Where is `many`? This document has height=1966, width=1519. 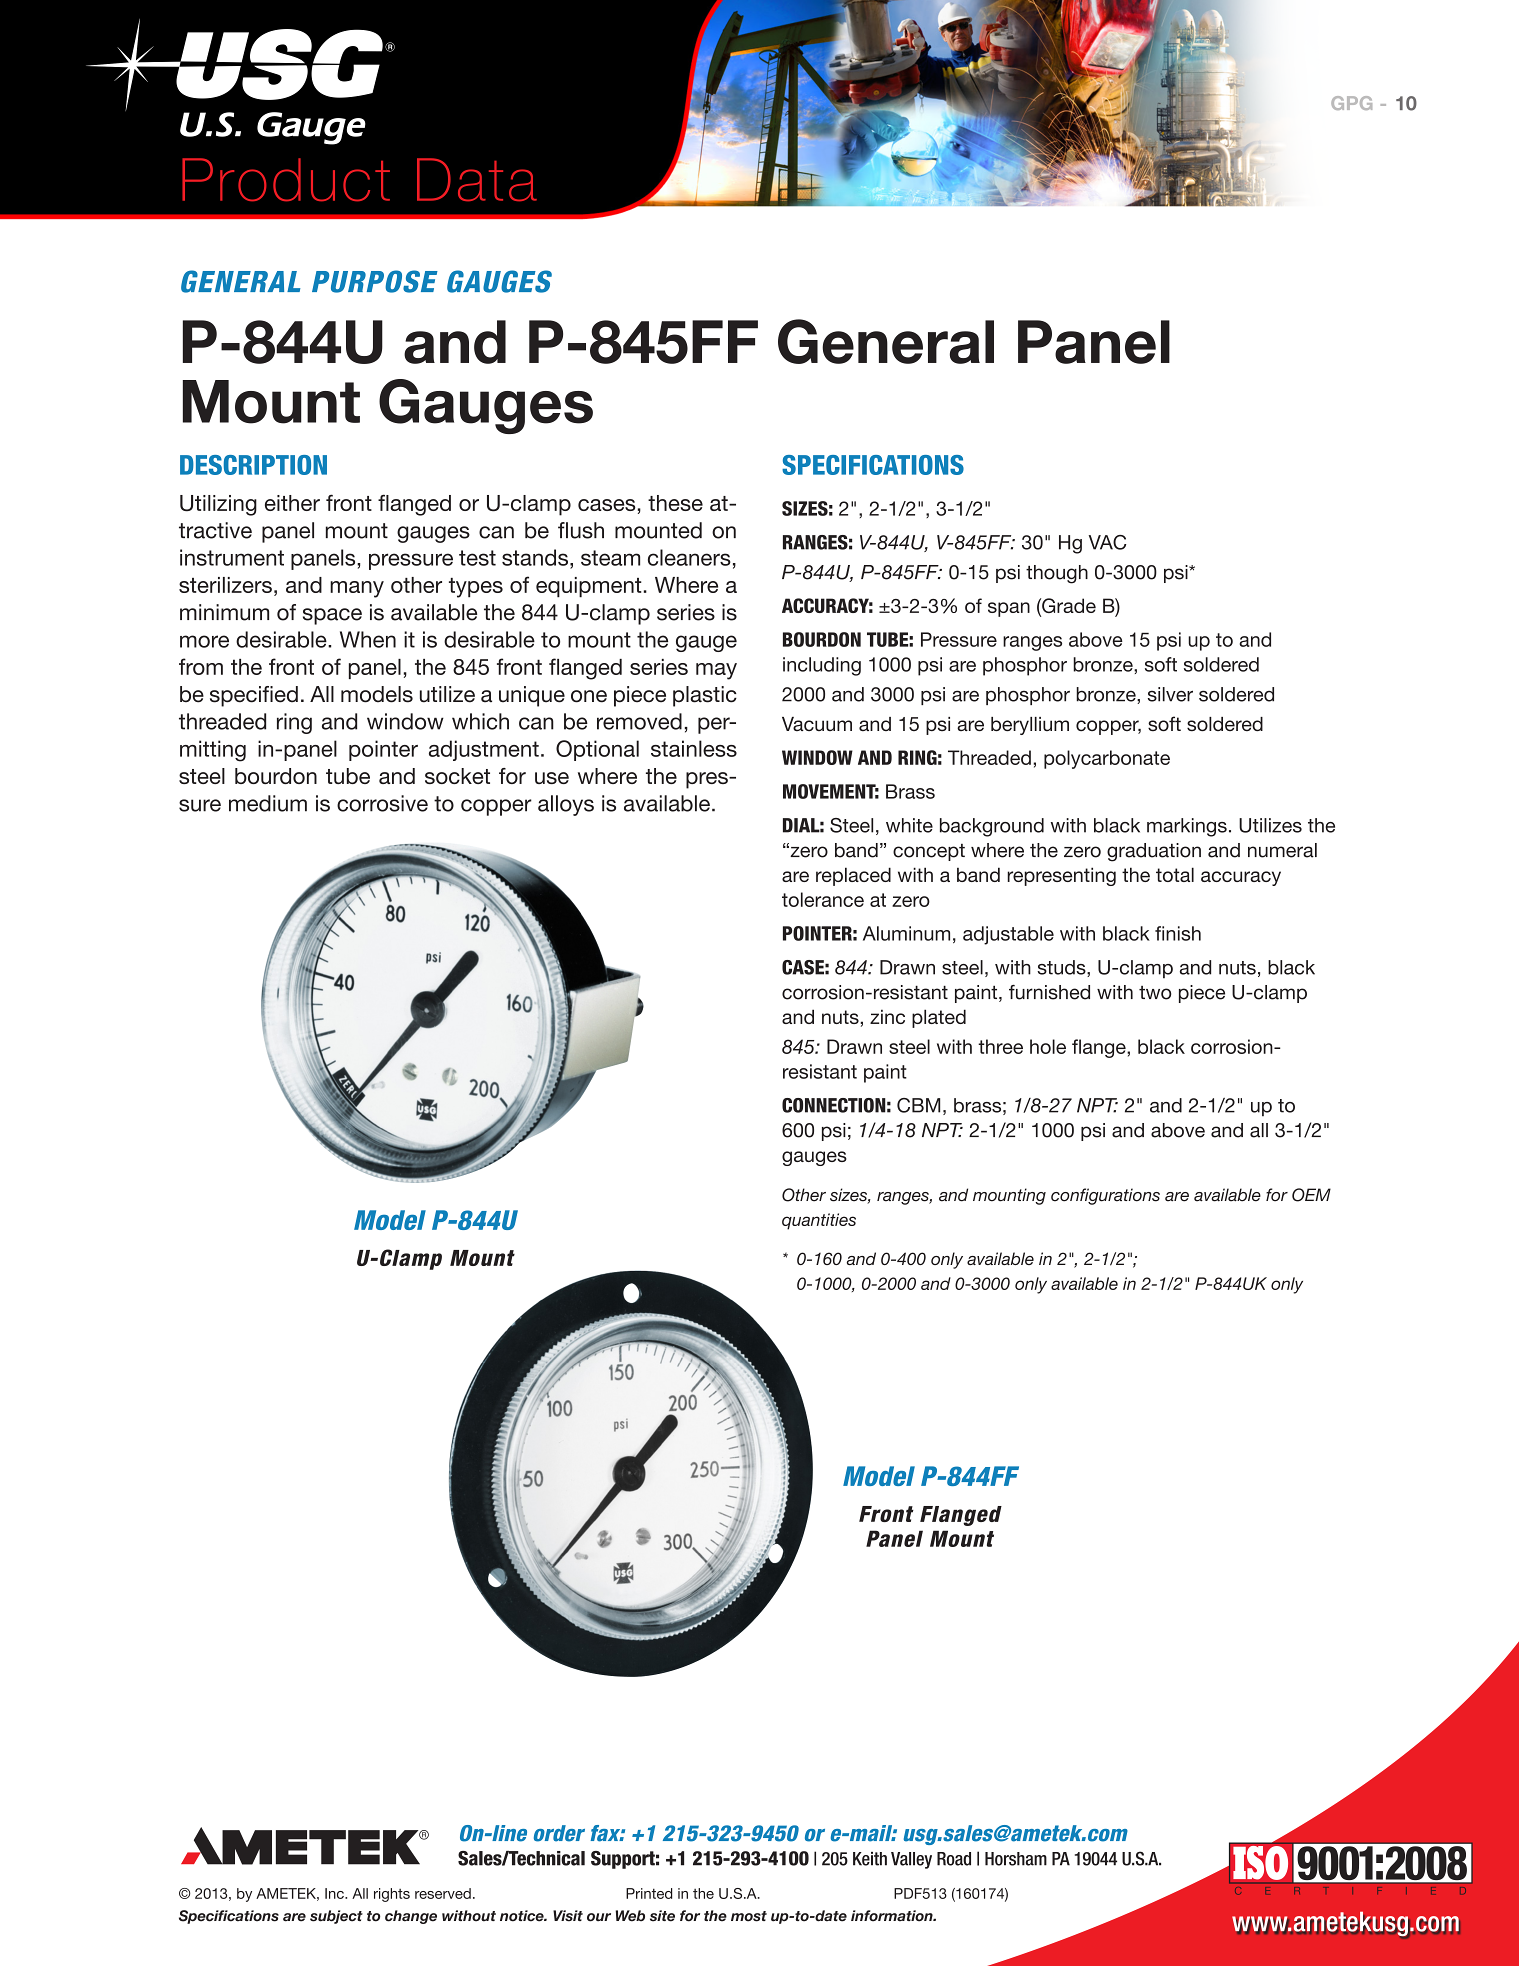 many is located at coordinates (357, 589).
